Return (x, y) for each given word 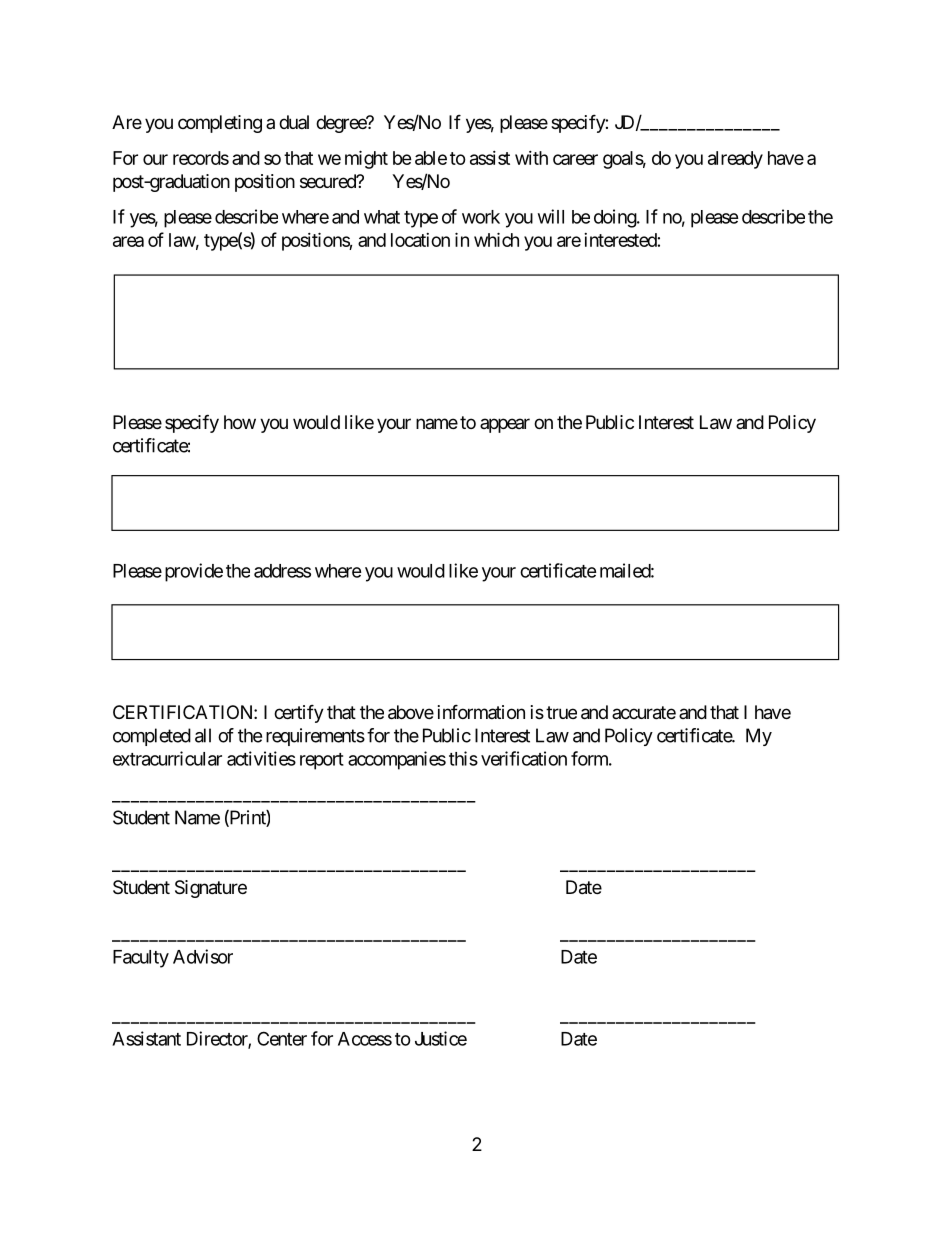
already (735, 160)
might (366, 159)
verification (524, 758)
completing (220, 124)
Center (282, 1038)
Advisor (203, 956)
